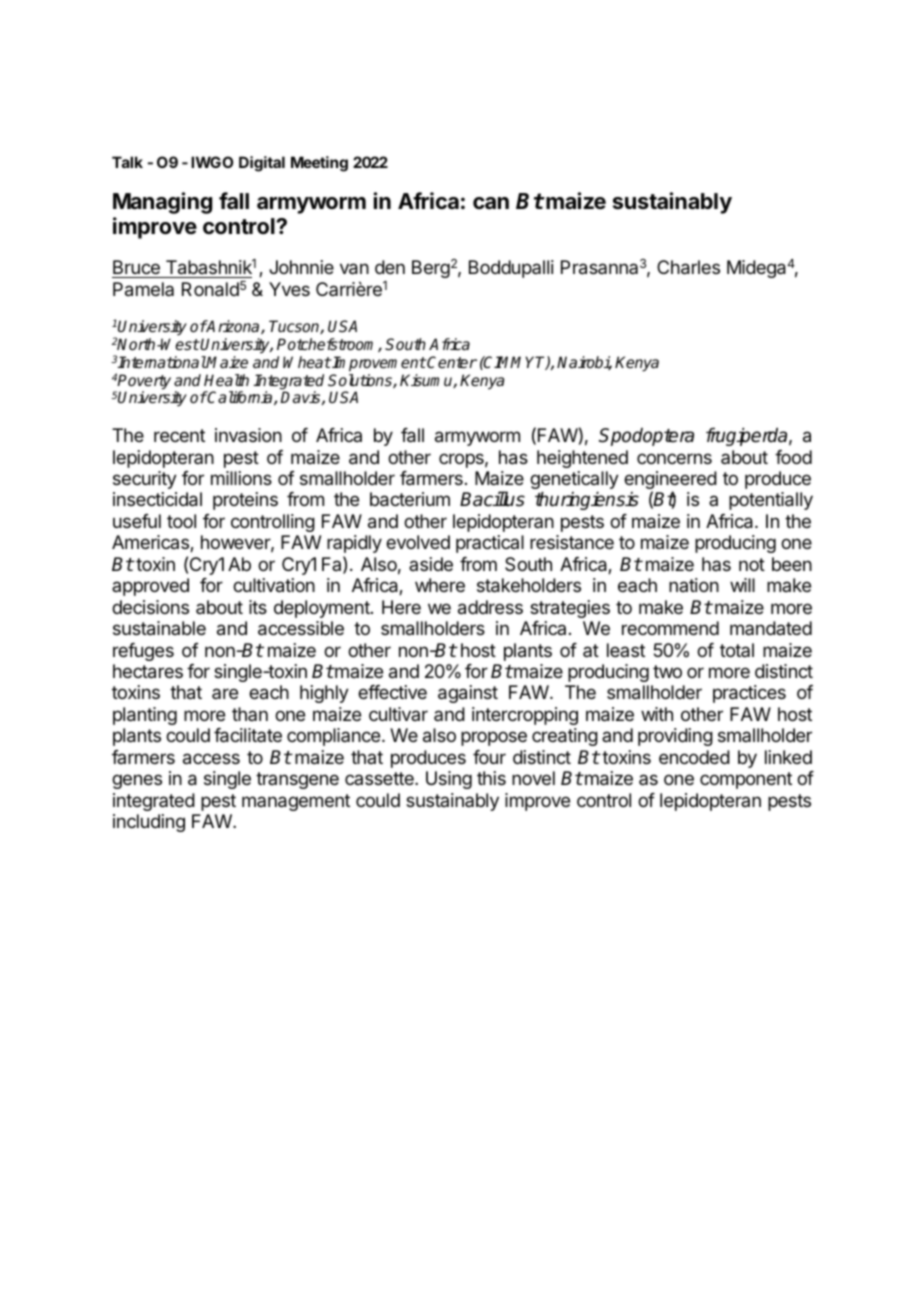 This screenshot has height=1308, width=924. What do you see at coordinates (492, 499) in the screenshot?
I see `Bacillus` at bounding box center [492, 499].
